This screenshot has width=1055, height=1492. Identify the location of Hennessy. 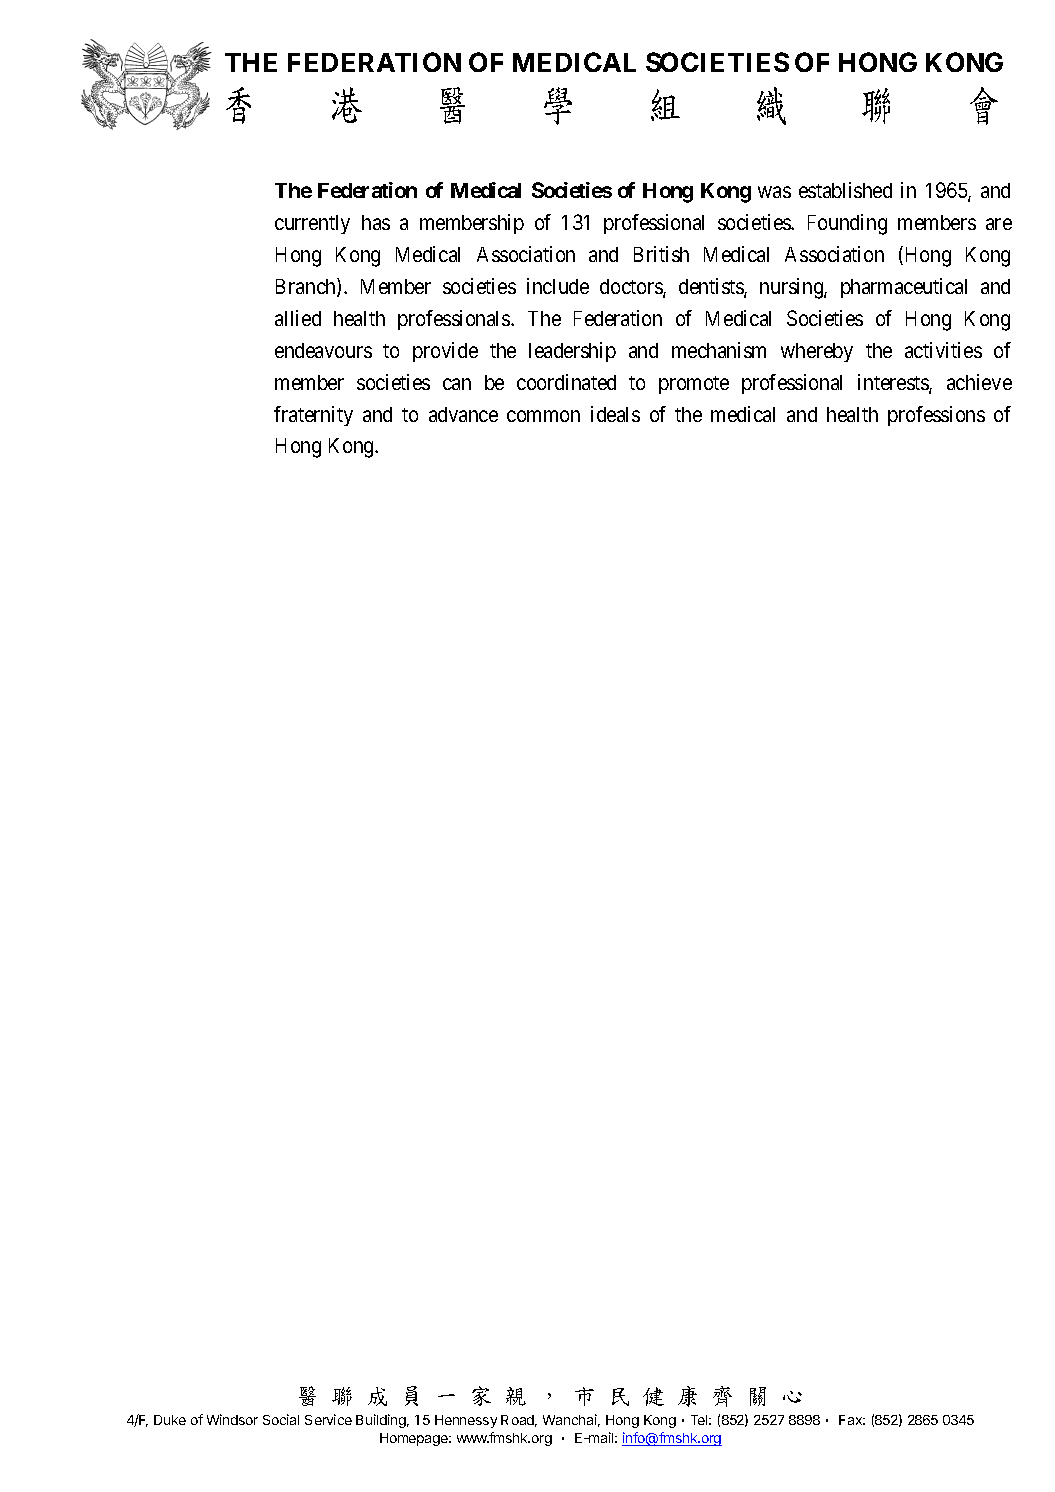
(466, 1421).
